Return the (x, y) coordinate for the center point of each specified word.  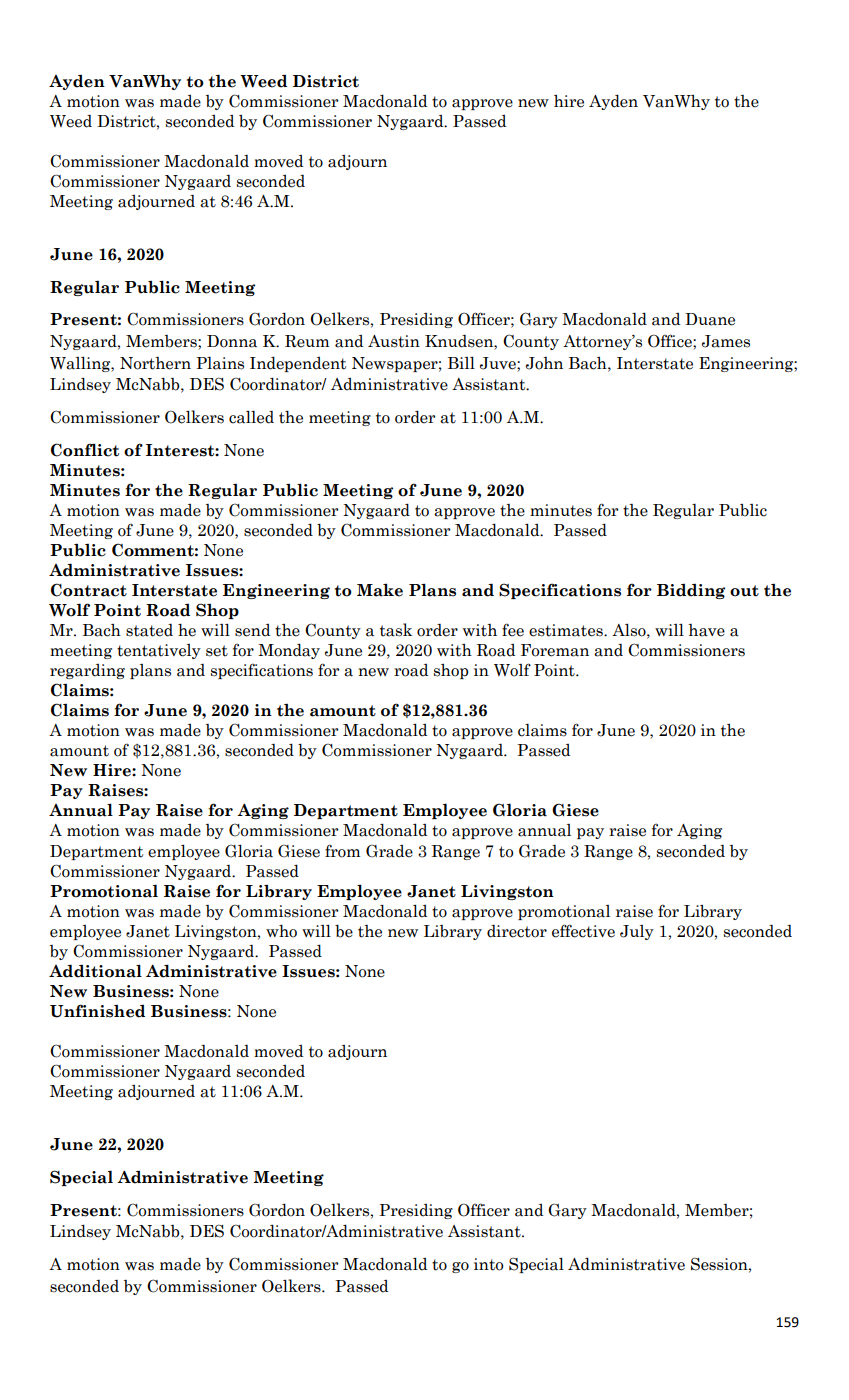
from (342, 851)
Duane (710, 319)
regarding (87, 671)
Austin (394, 341)
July (637, 932)
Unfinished (97, 1011)
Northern (155, 363)
